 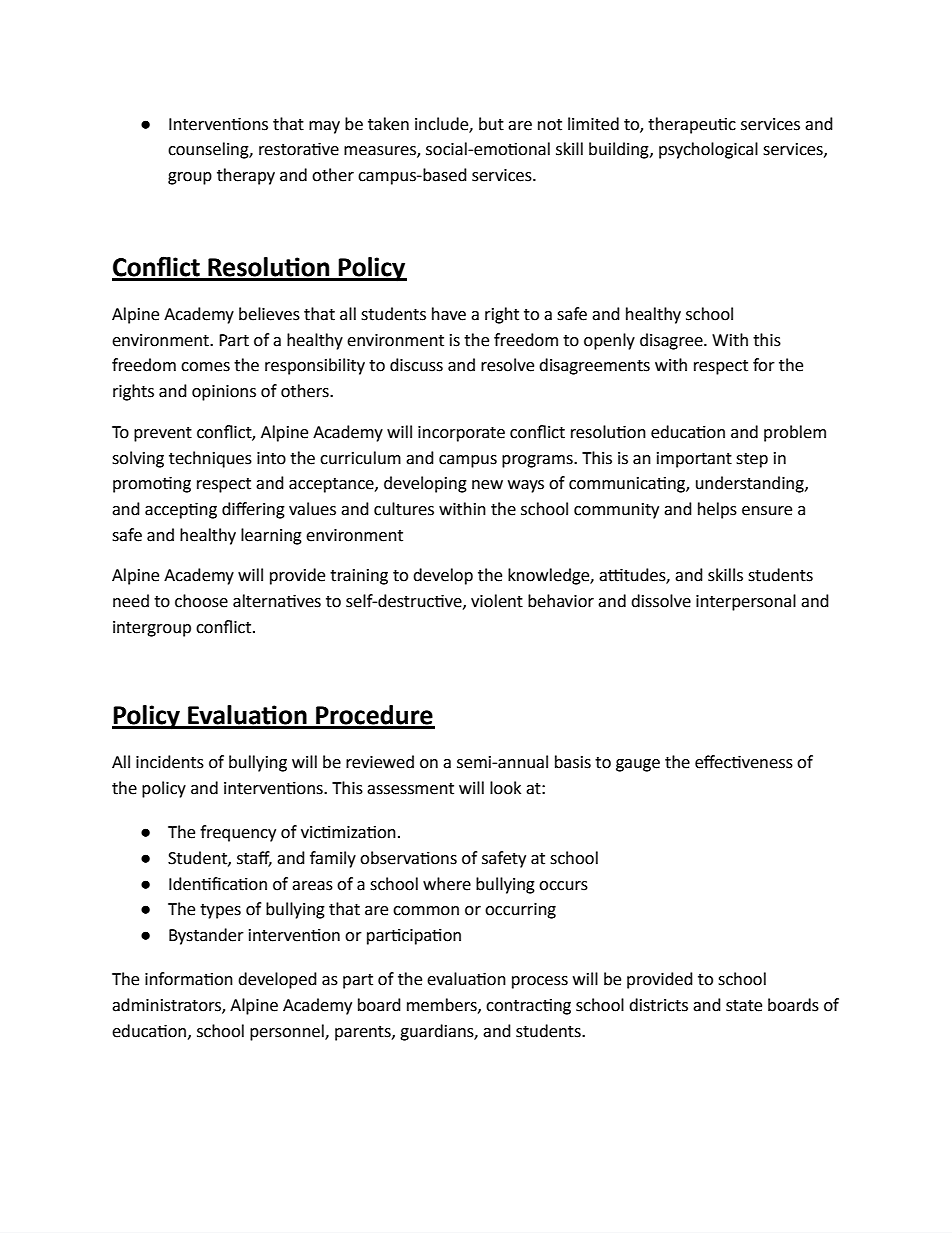 What do you see at coordinates (491, 124) in the screenshot?
I see `but` at bounding box center [491, 124].
